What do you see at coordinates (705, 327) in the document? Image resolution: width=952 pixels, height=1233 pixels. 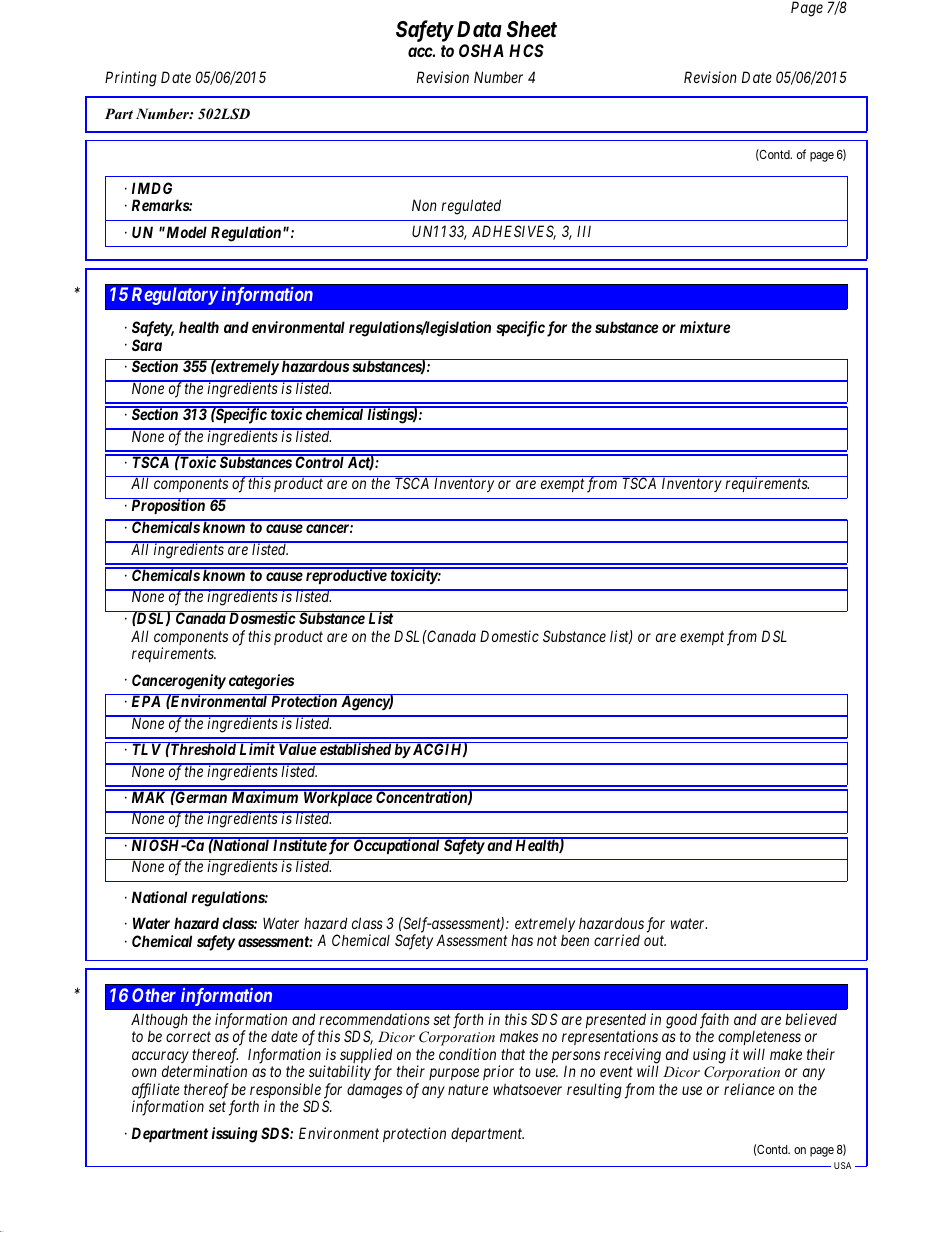 I see `mixture` at bounding box center [705, 327].
